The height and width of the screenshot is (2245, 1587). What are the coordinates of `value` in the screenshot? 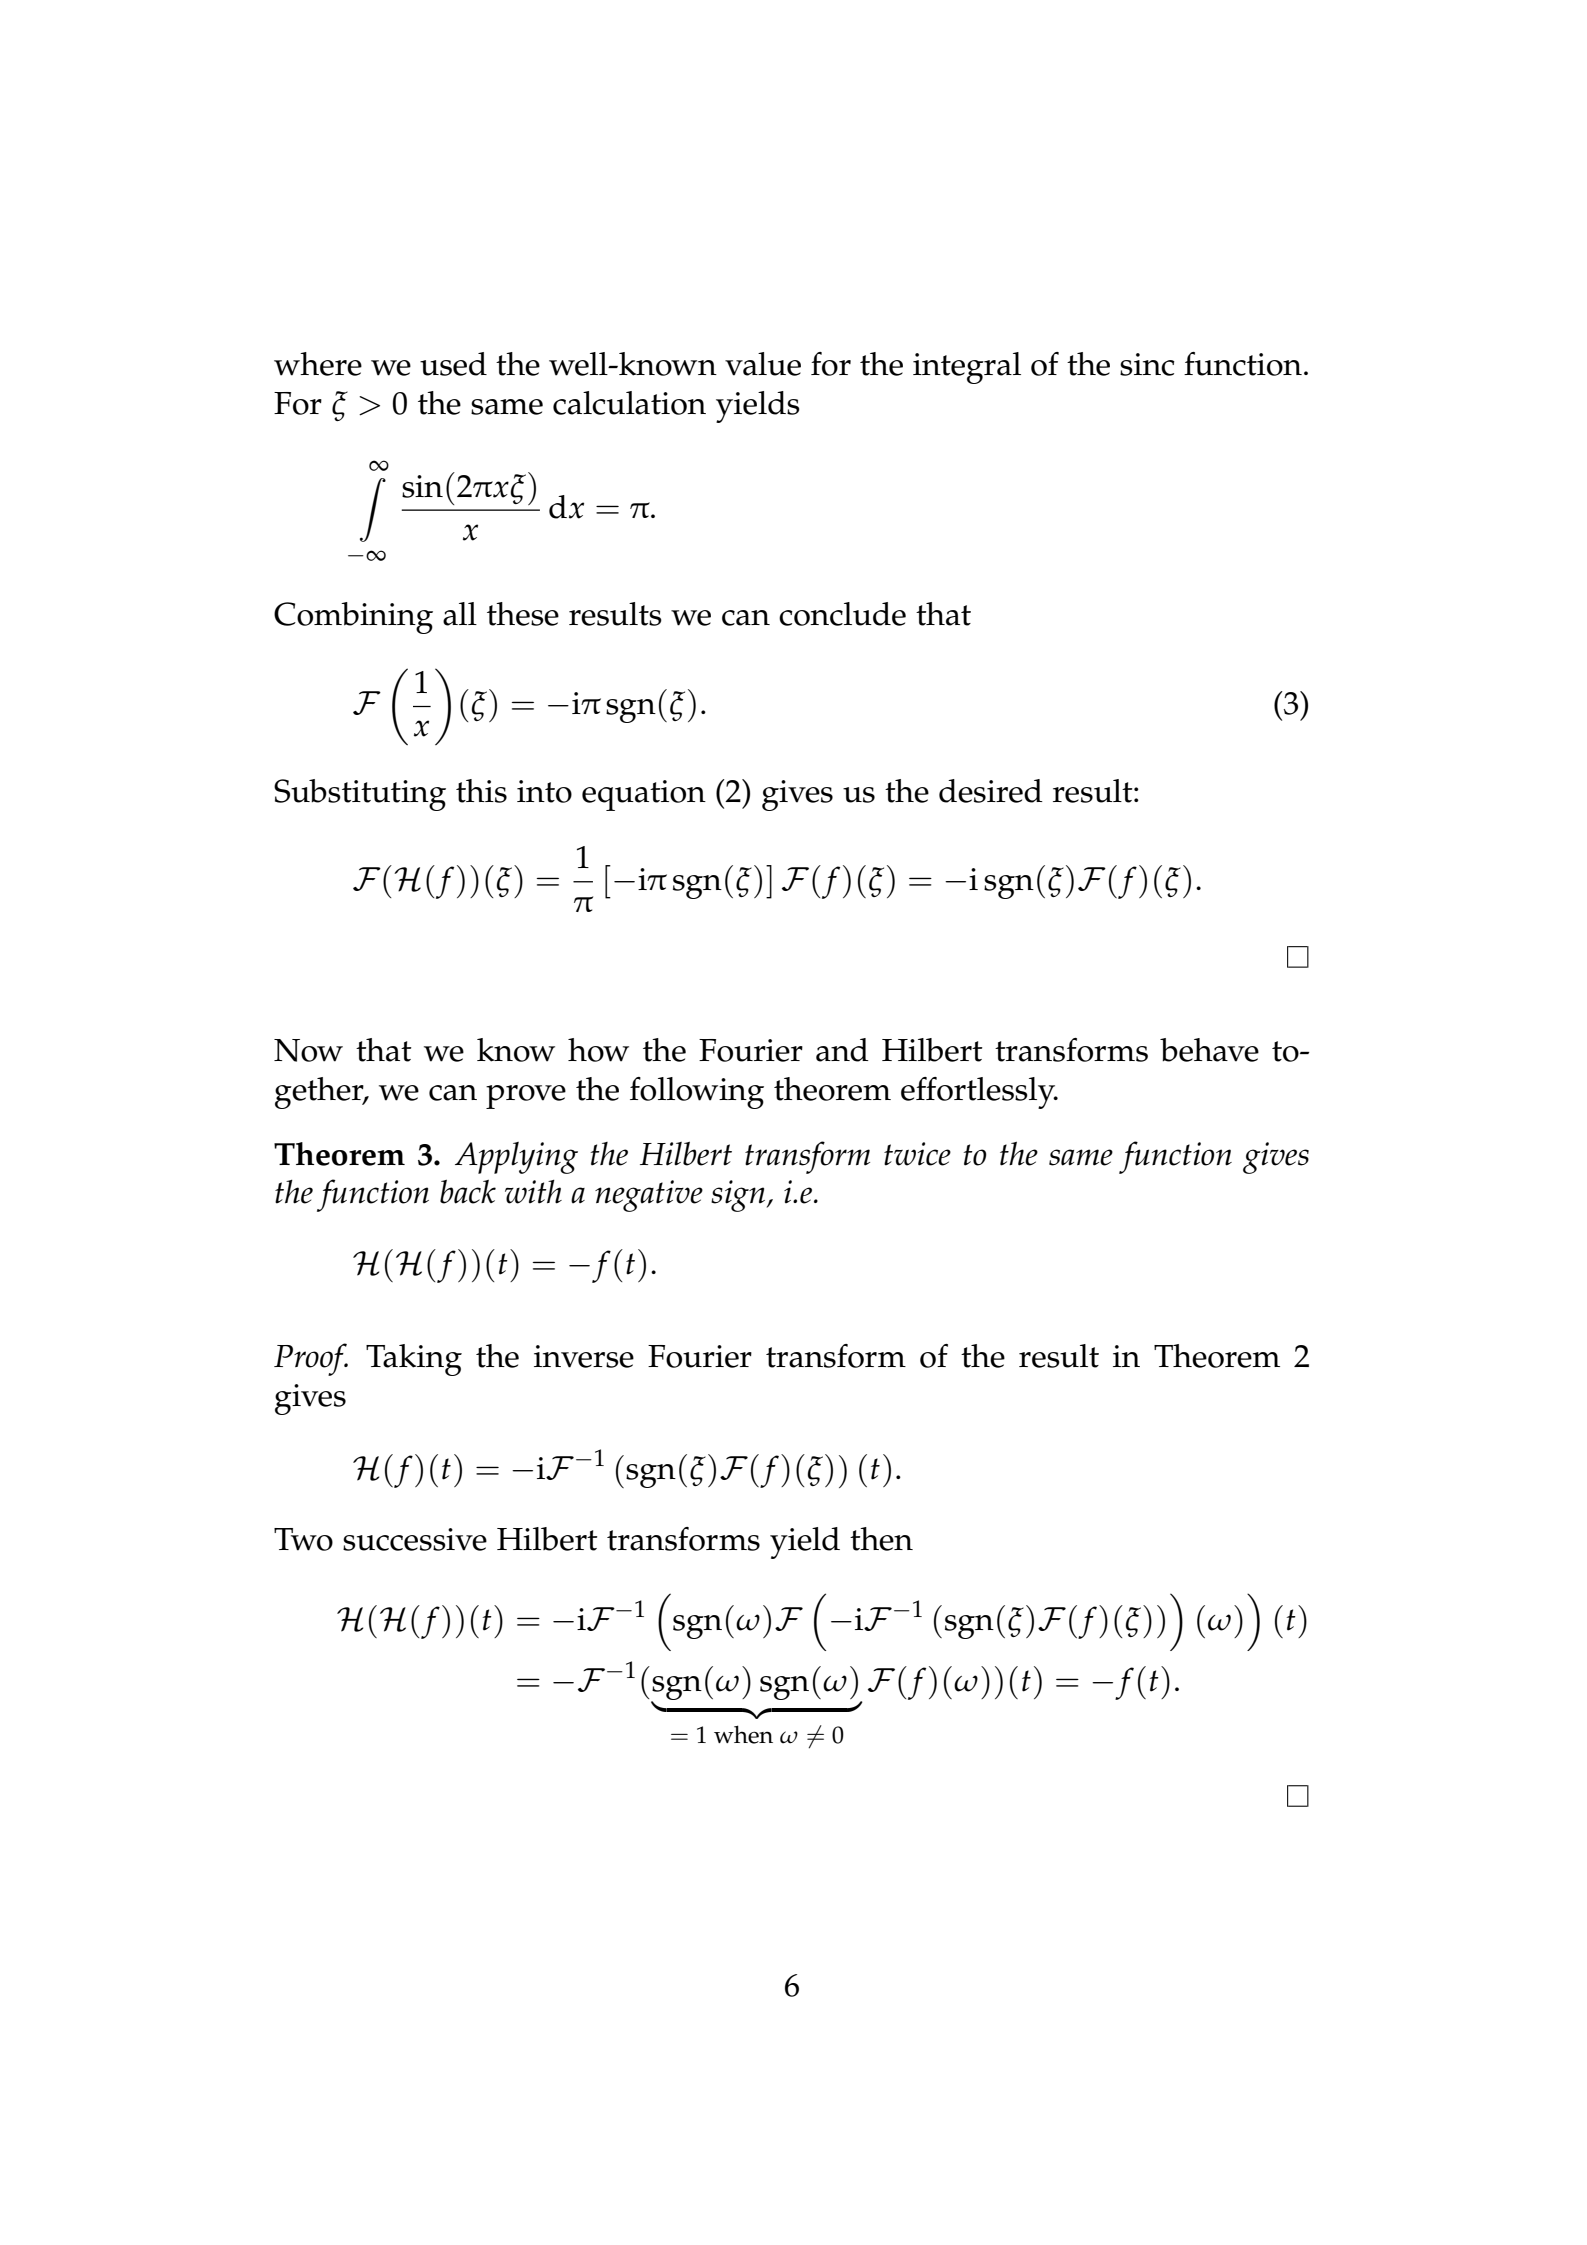 It's located at (763, 364).
